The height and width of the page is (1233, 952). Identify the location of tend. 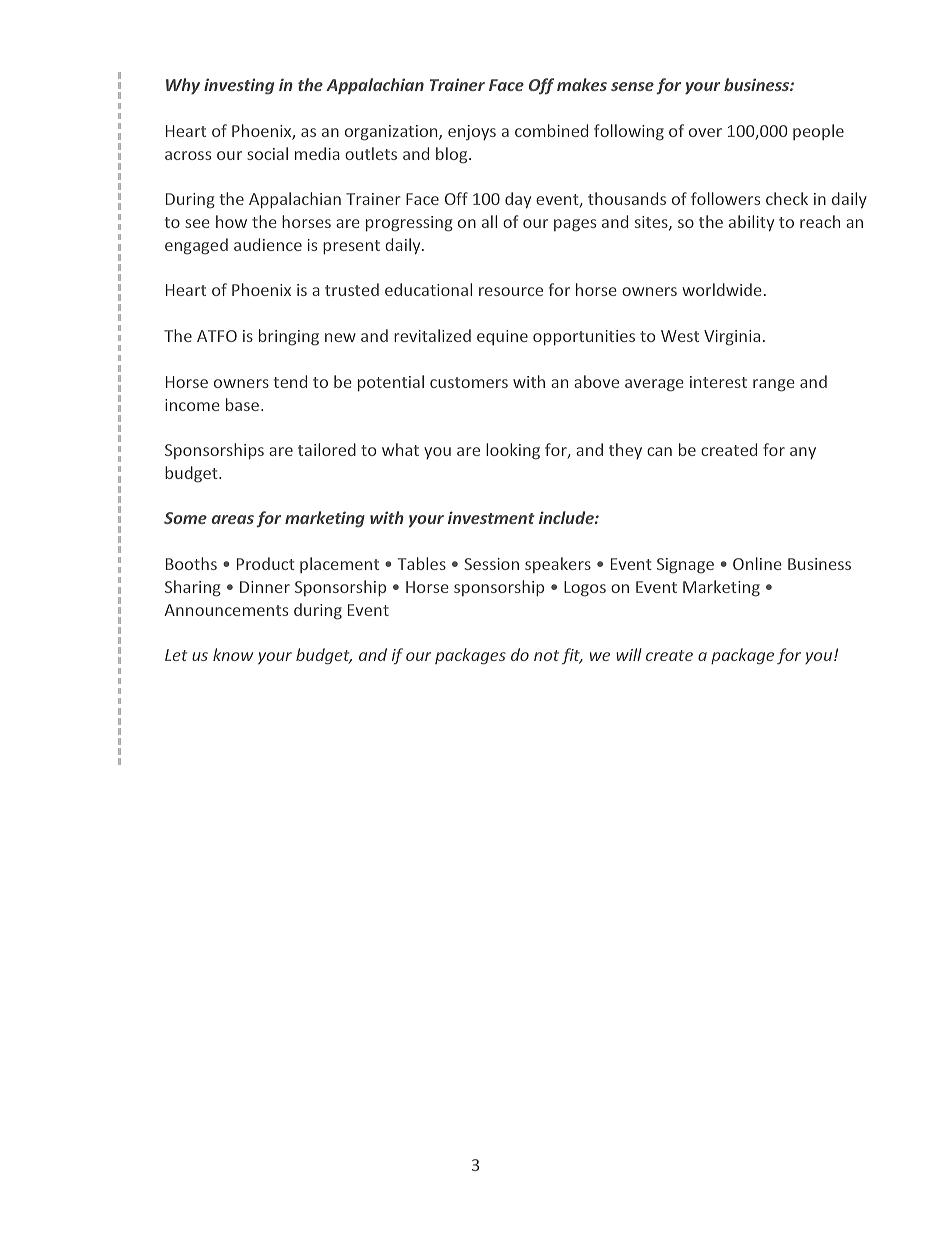
(290, 381).
